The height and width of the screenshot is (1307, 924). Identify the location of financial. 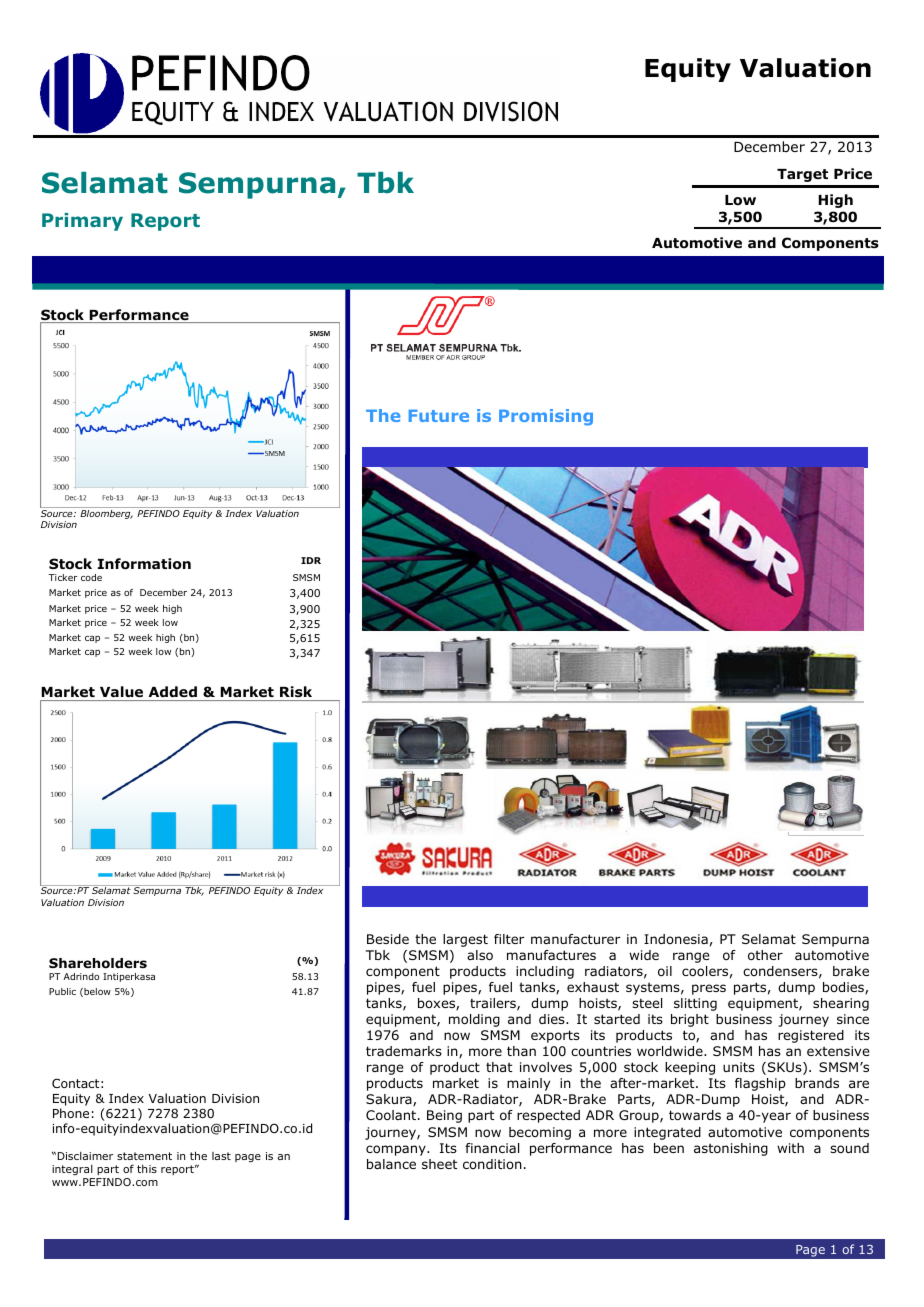
(492, 1148).
